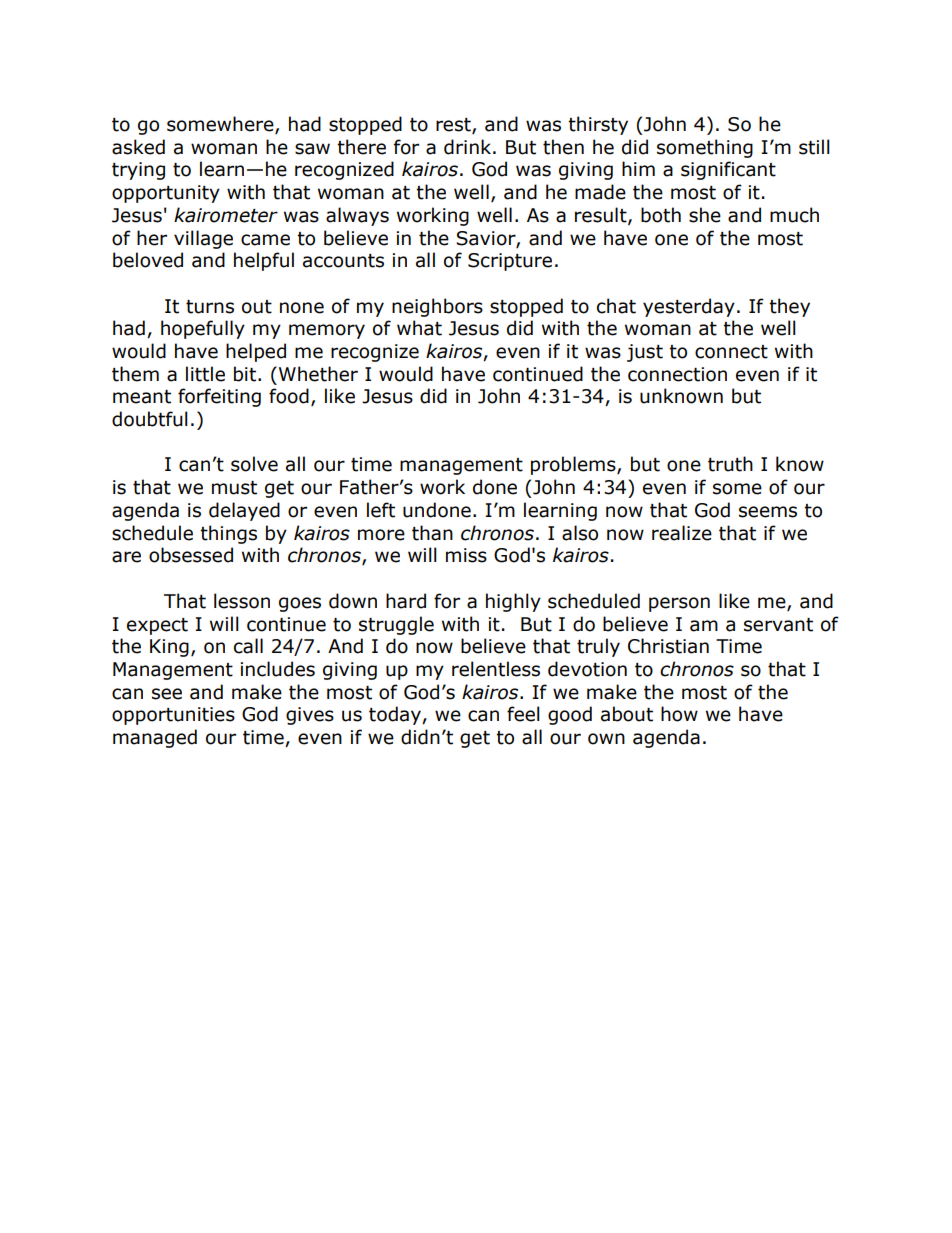 This screenshot has width=952, height=1233. Describe the element at coordinates (679, 714) in the screenshot. I see `how` at that location.
